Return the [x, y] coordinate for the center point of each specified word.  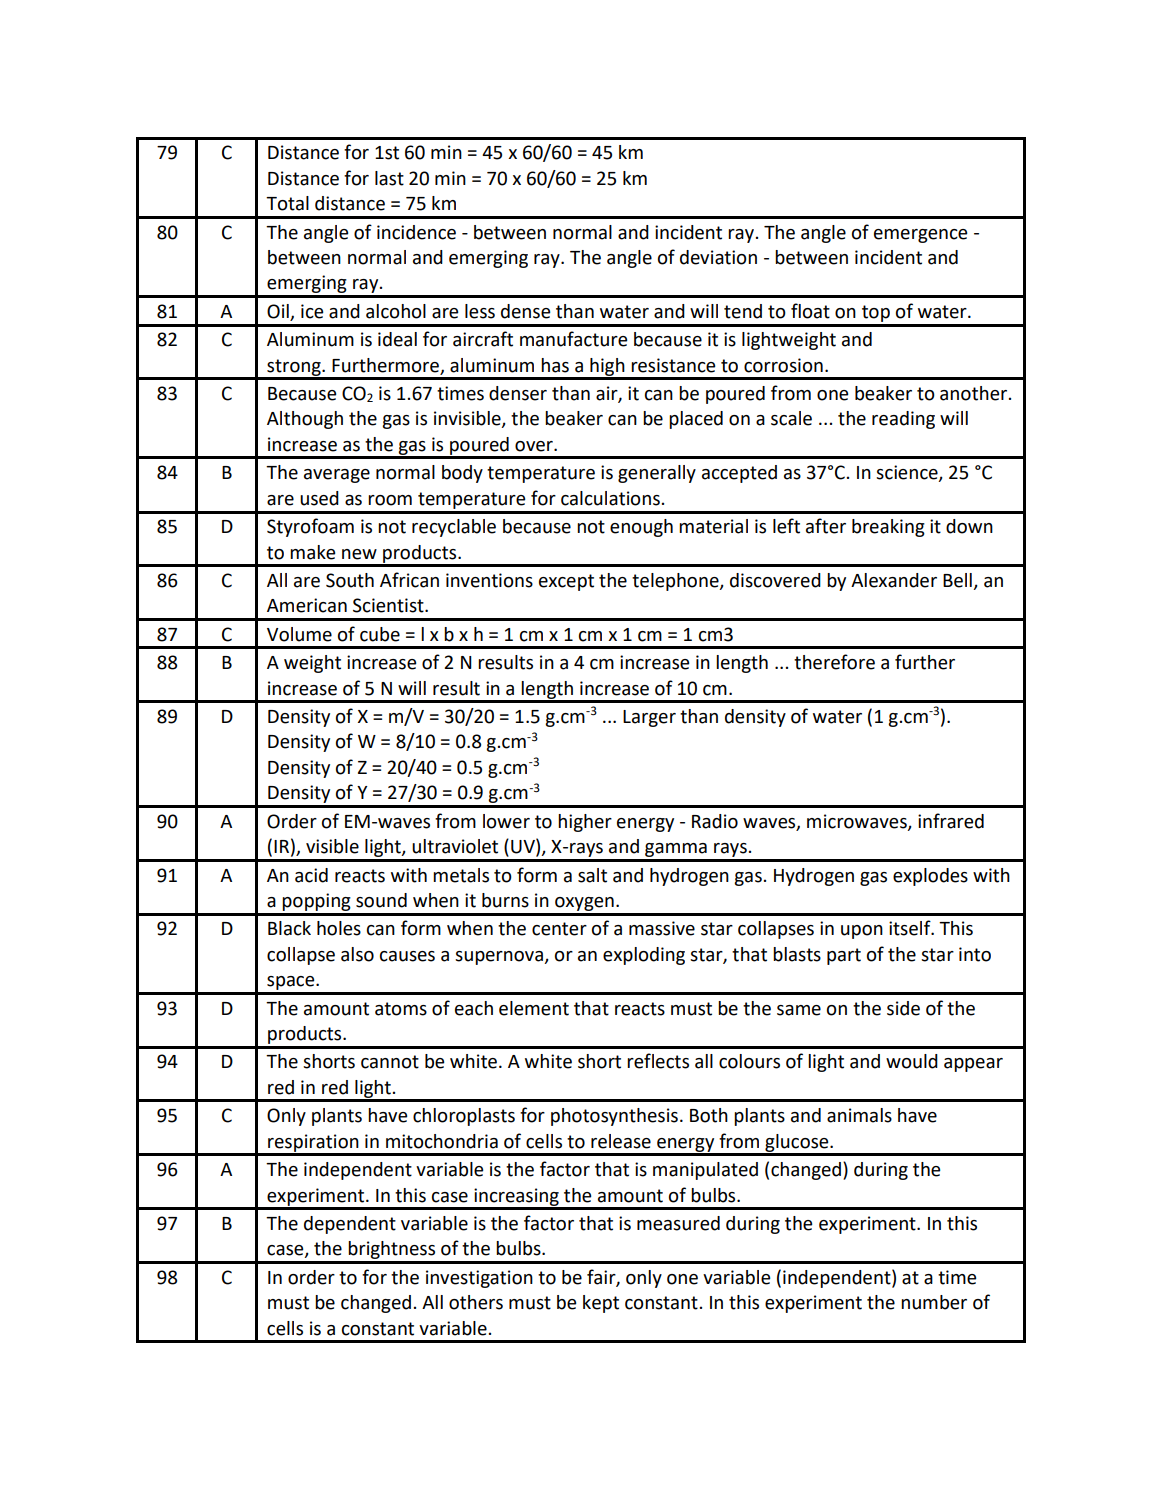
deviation [718, 257]
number [934, 1302]
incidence [416, 232]
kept [601, 1304]
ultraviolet [455, 846]
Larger [649, 718]
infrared [951, 821]
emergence [921, 236]
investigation [479, 1279]
